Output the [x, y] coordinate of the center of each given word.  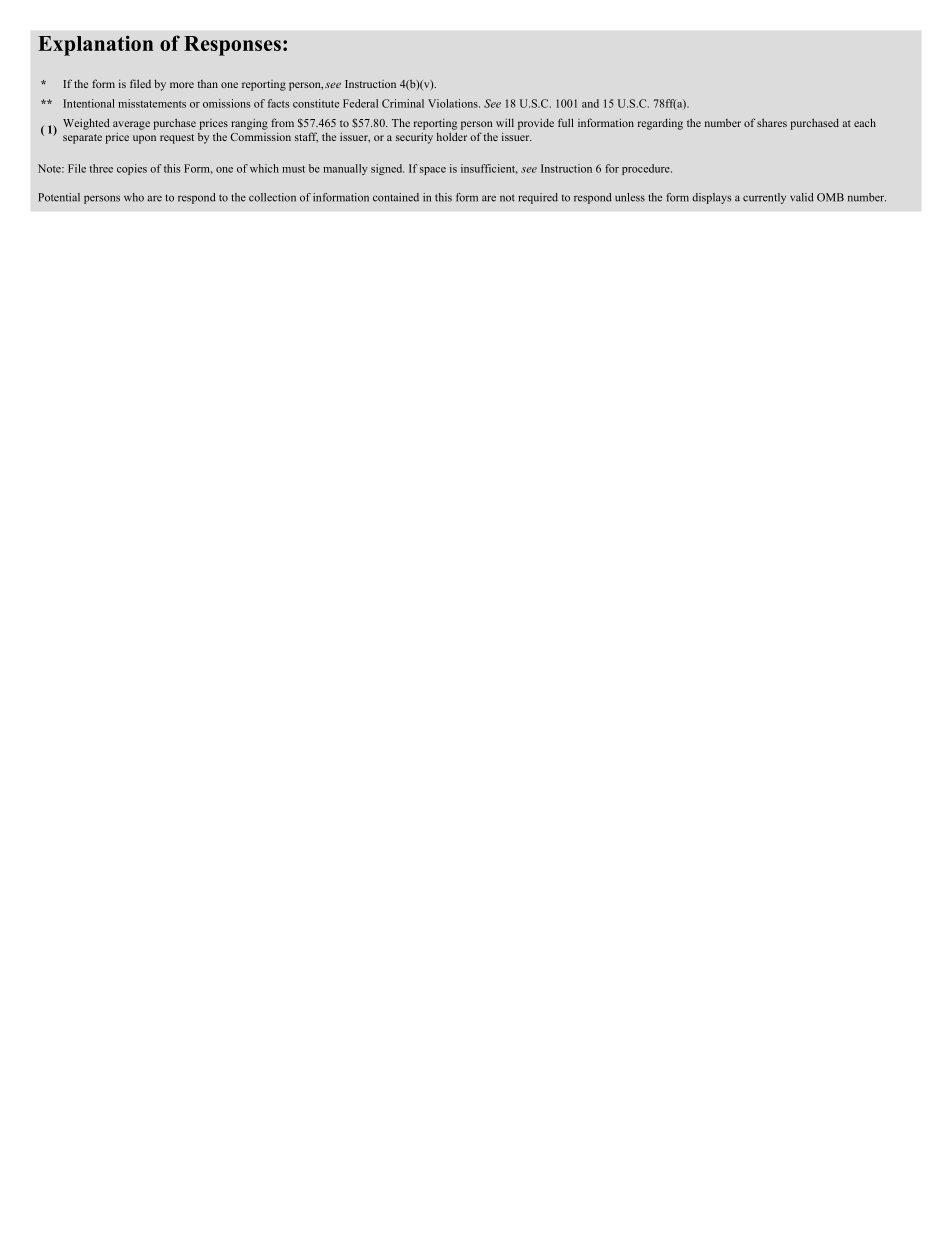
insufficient [489, 169]
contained [396, 197]
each [865, 122]
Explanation [95, 45]
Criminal [403, 103]
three [101, 168]
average [131, 125]
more [182, 85]
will [505, 122]
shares [772, 122]
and [590, 103]
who [134, 197]
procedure [647, 169]
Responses [232, 46]
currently [764, 198]
